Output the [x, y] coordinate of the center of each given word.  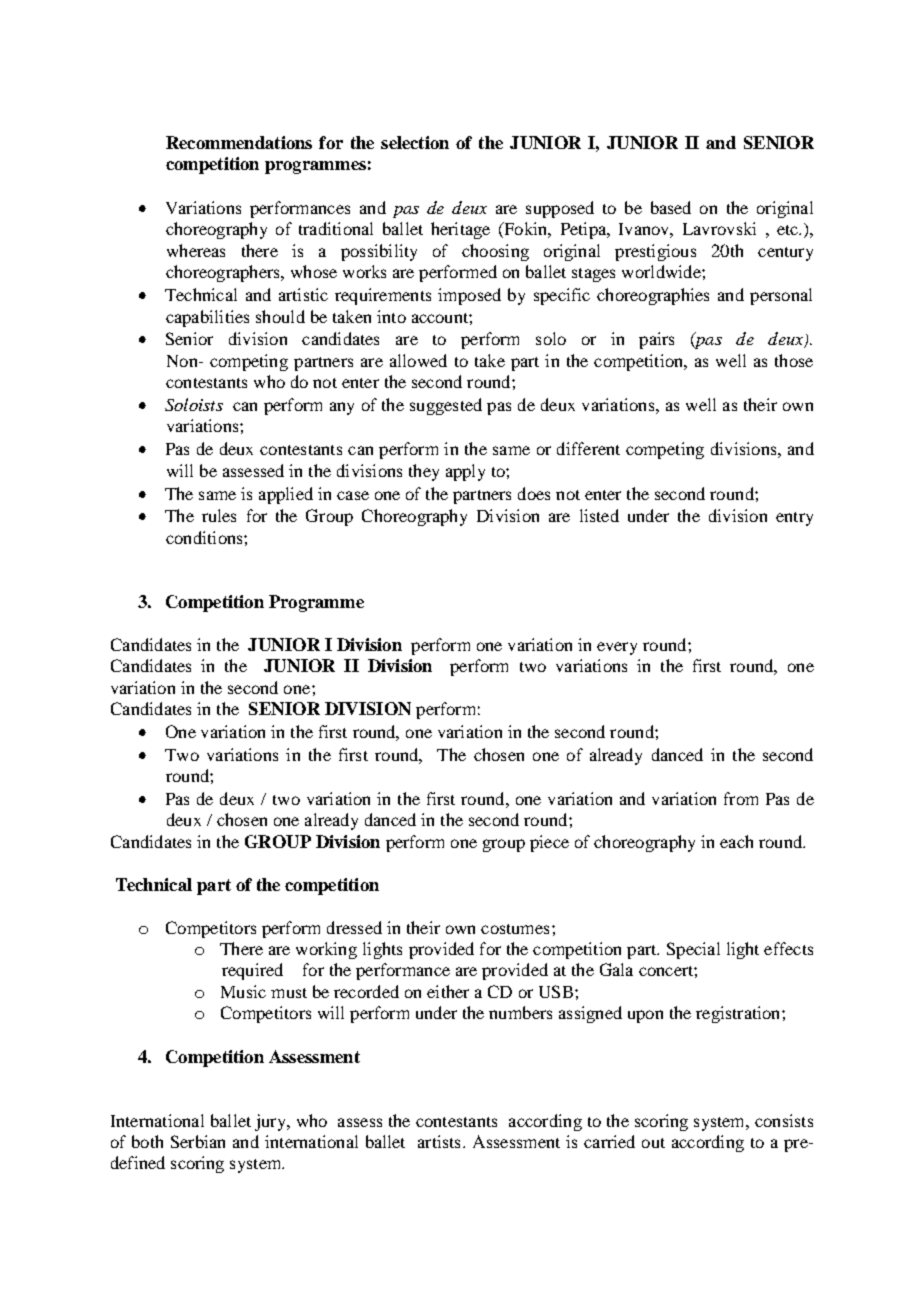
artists [439, 1141]
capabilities [207, 318]
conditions [205, 537]
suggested [446, 406]
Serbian [198, 1141]
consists [784, 1120]
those [794, 360]
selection [415, 142]
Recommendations [239, 142]
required [252, 971]
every [617, 648]
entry [794, 519]
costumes [515, 929]
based [671, 207]
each [736, 841]
